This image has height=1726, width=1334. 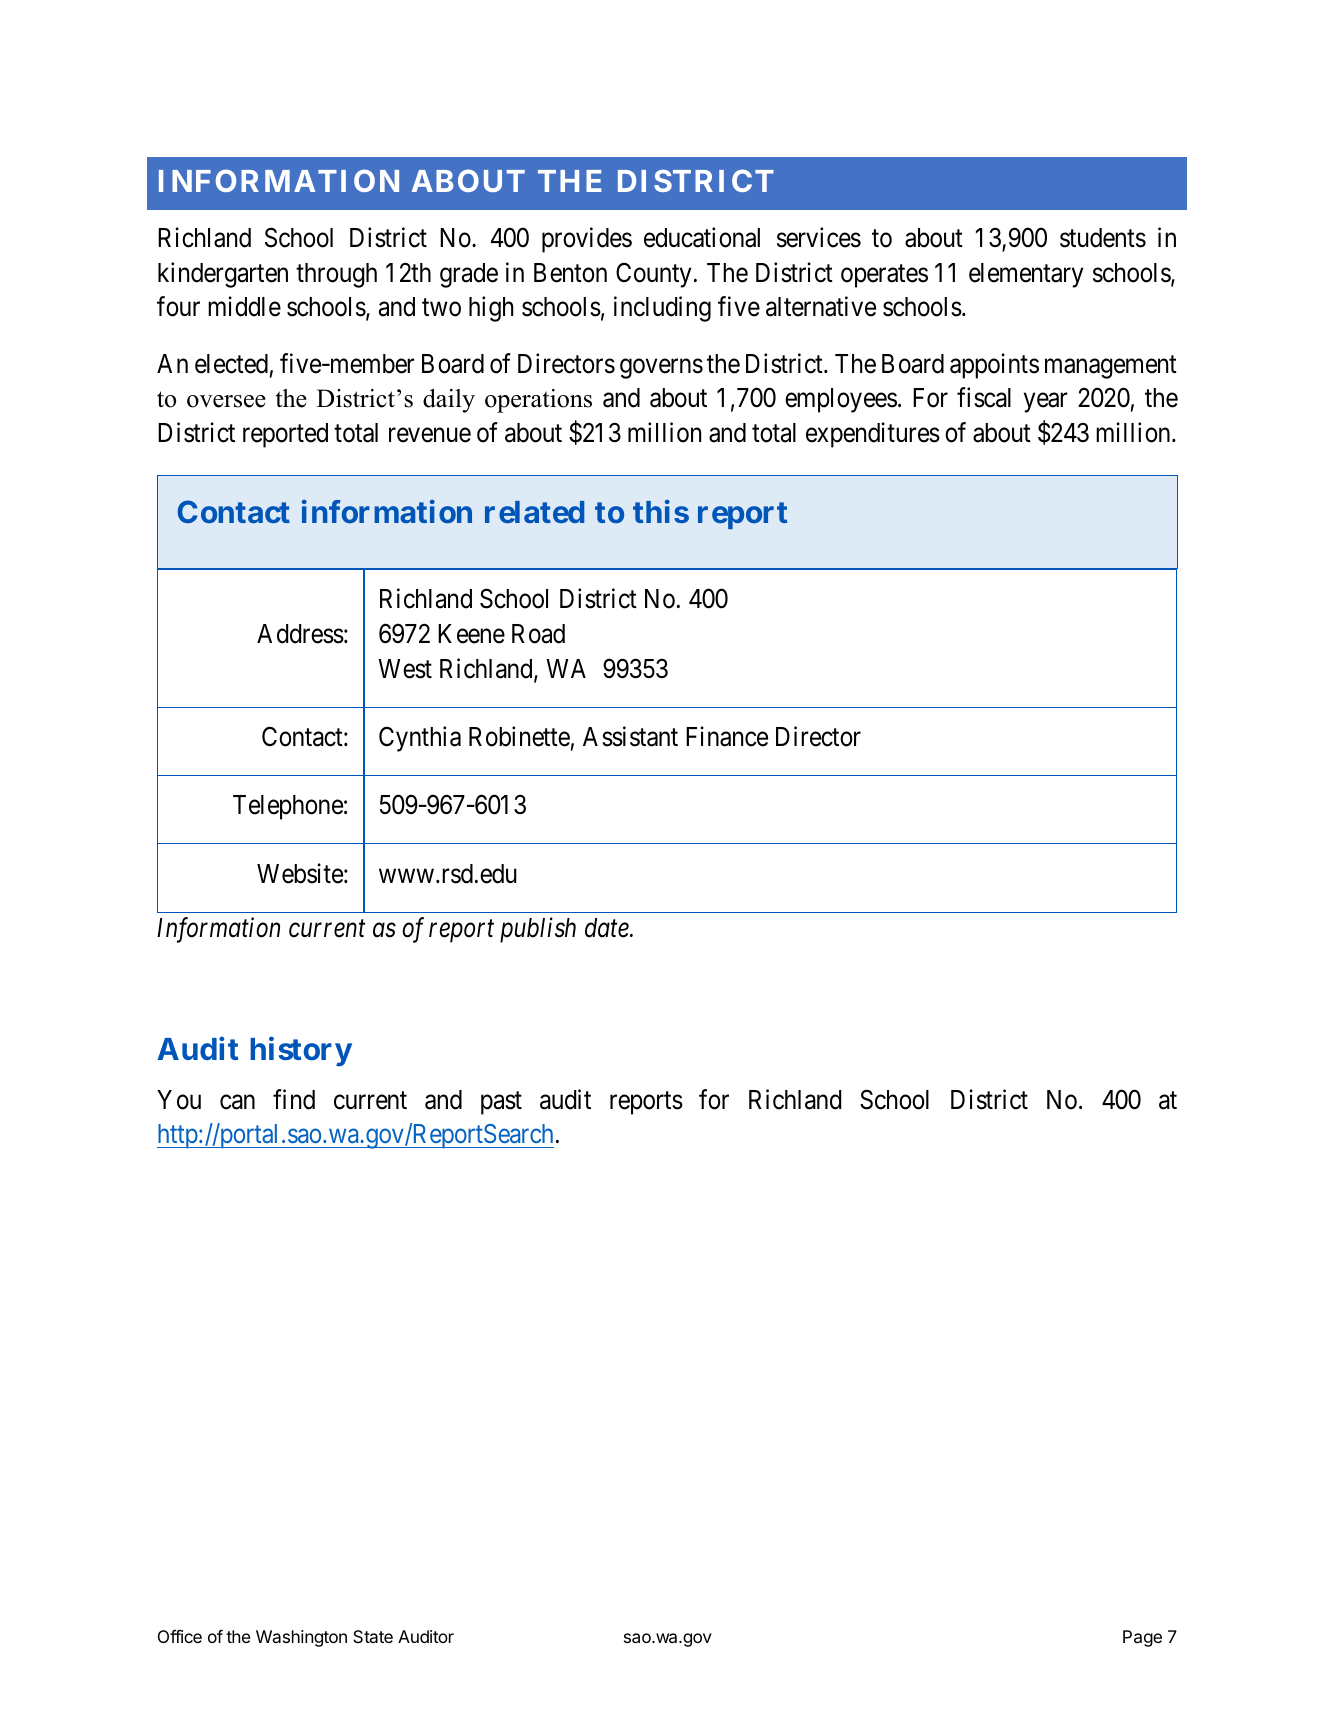 What do you see at coordinates (727, 736) in the image?
I see `Finance` at bounding box center [727, 736].
